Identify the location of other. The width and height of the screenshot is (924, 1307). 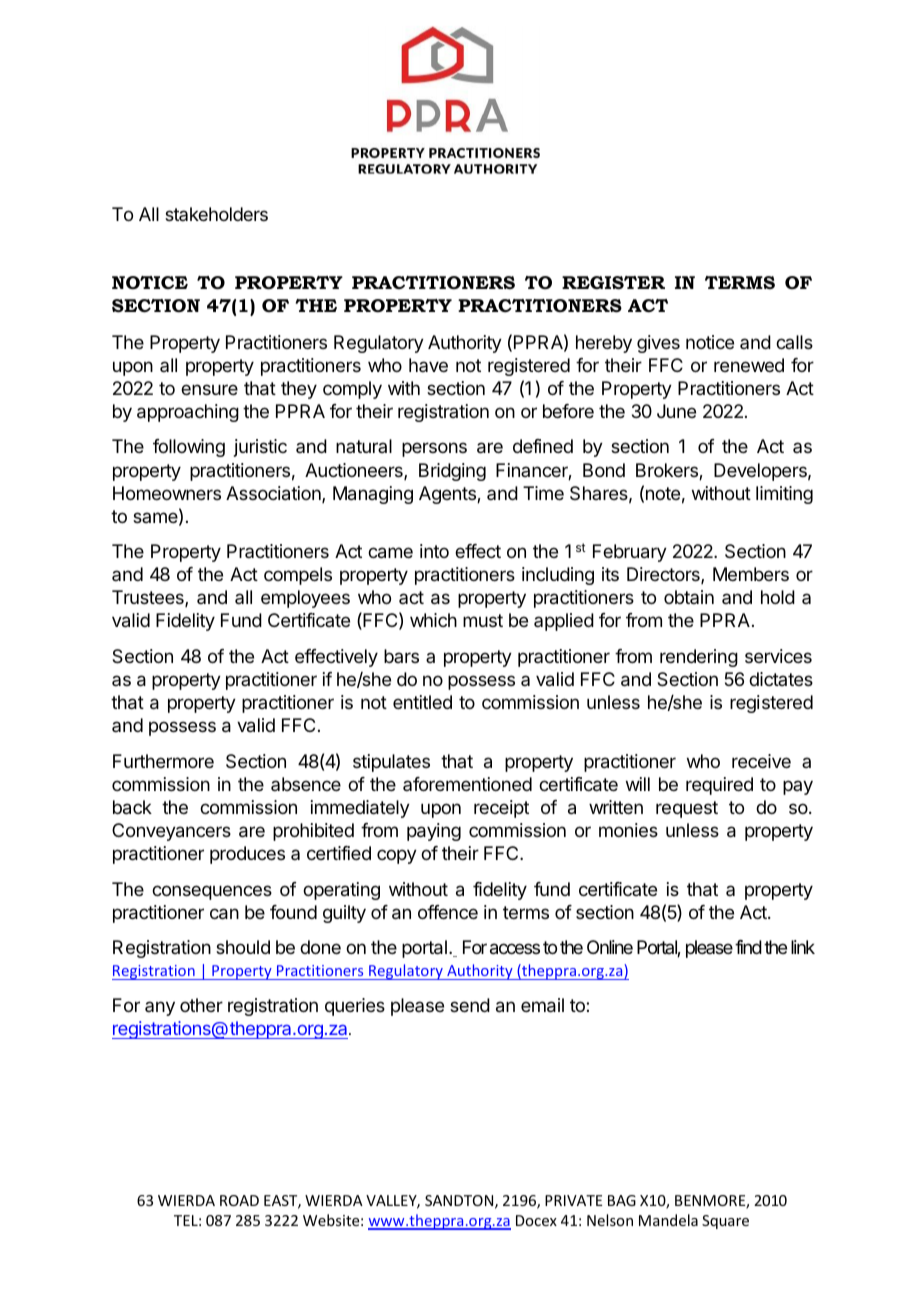
(201, 1005).
